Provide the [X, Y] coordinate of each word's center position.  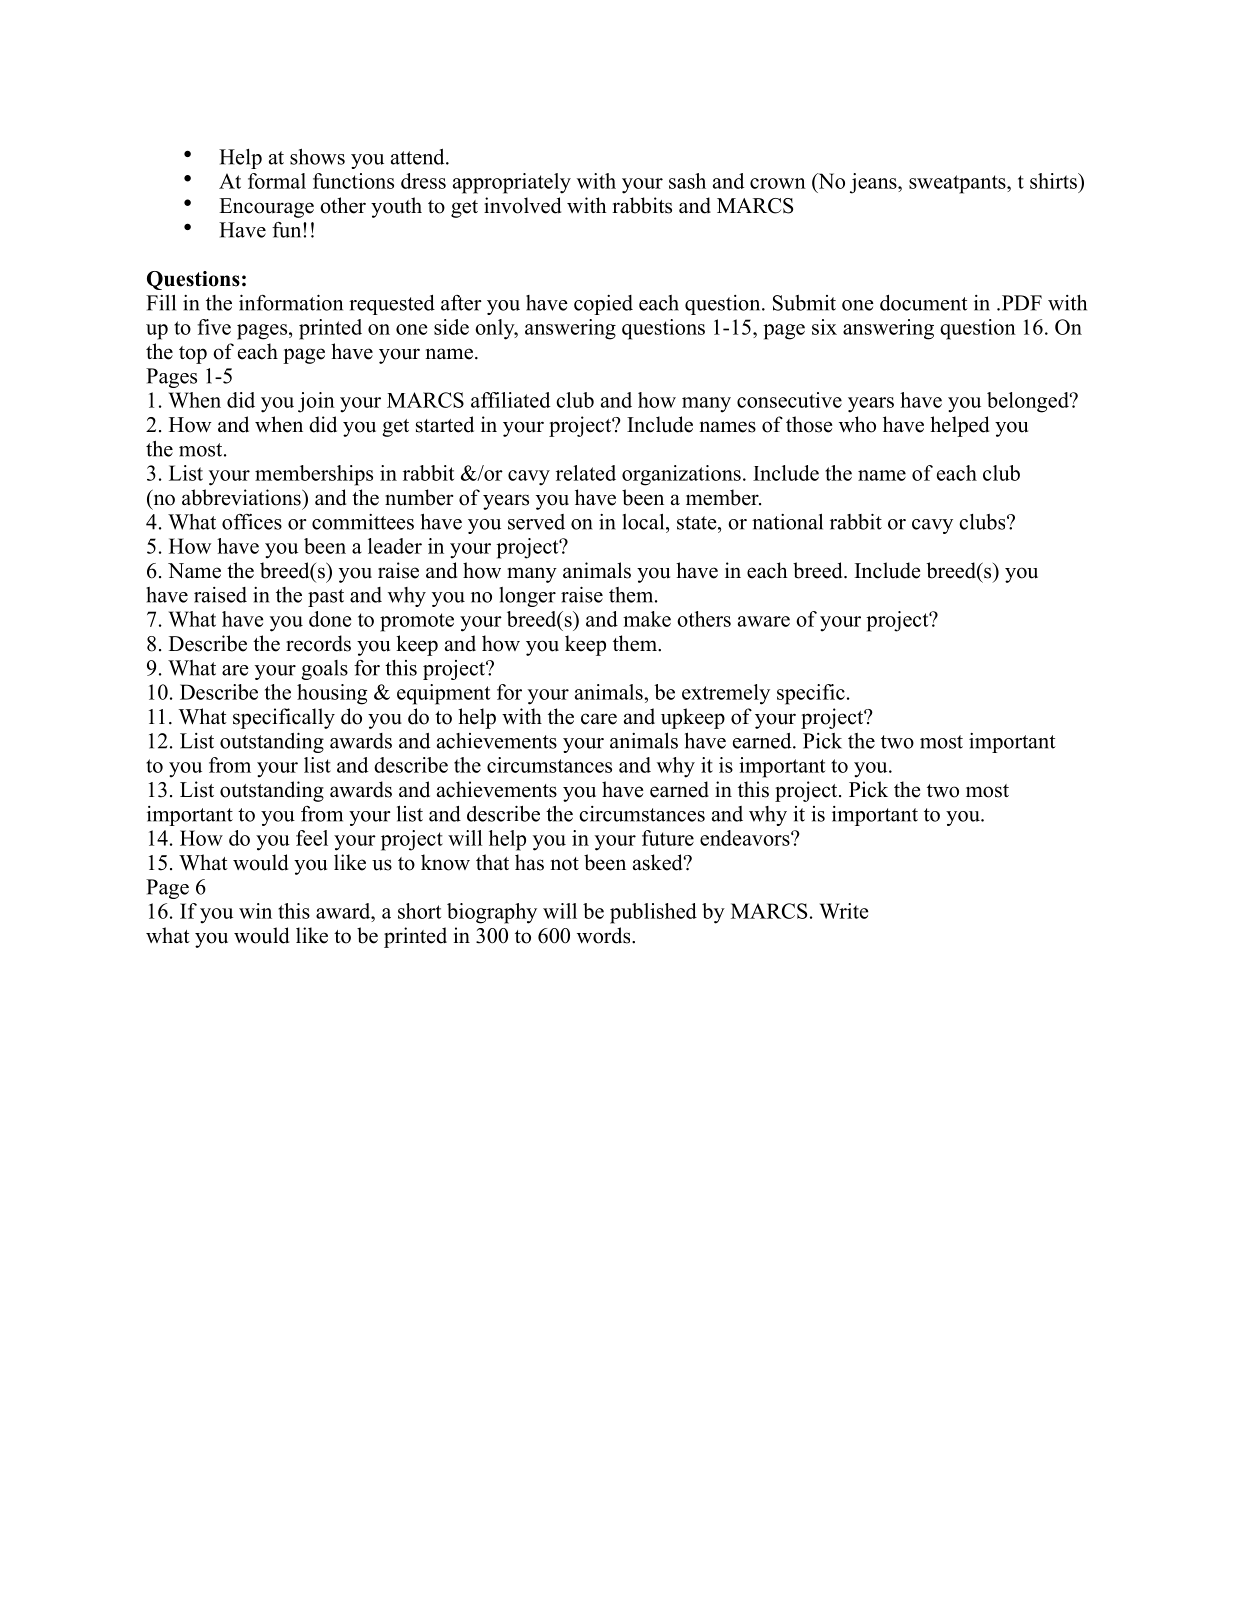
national [787, 522]
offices [252, 522]
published [653, 913]
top [193, 355]
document [924, 303]
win [255, 911]
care [599, 719]
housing [332, 694]
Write [844, 911]
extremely [726, 694]
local [644, 522]
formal [277, 181]
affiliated [510, 400]
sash [687, 181]
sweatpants [958, 184]
